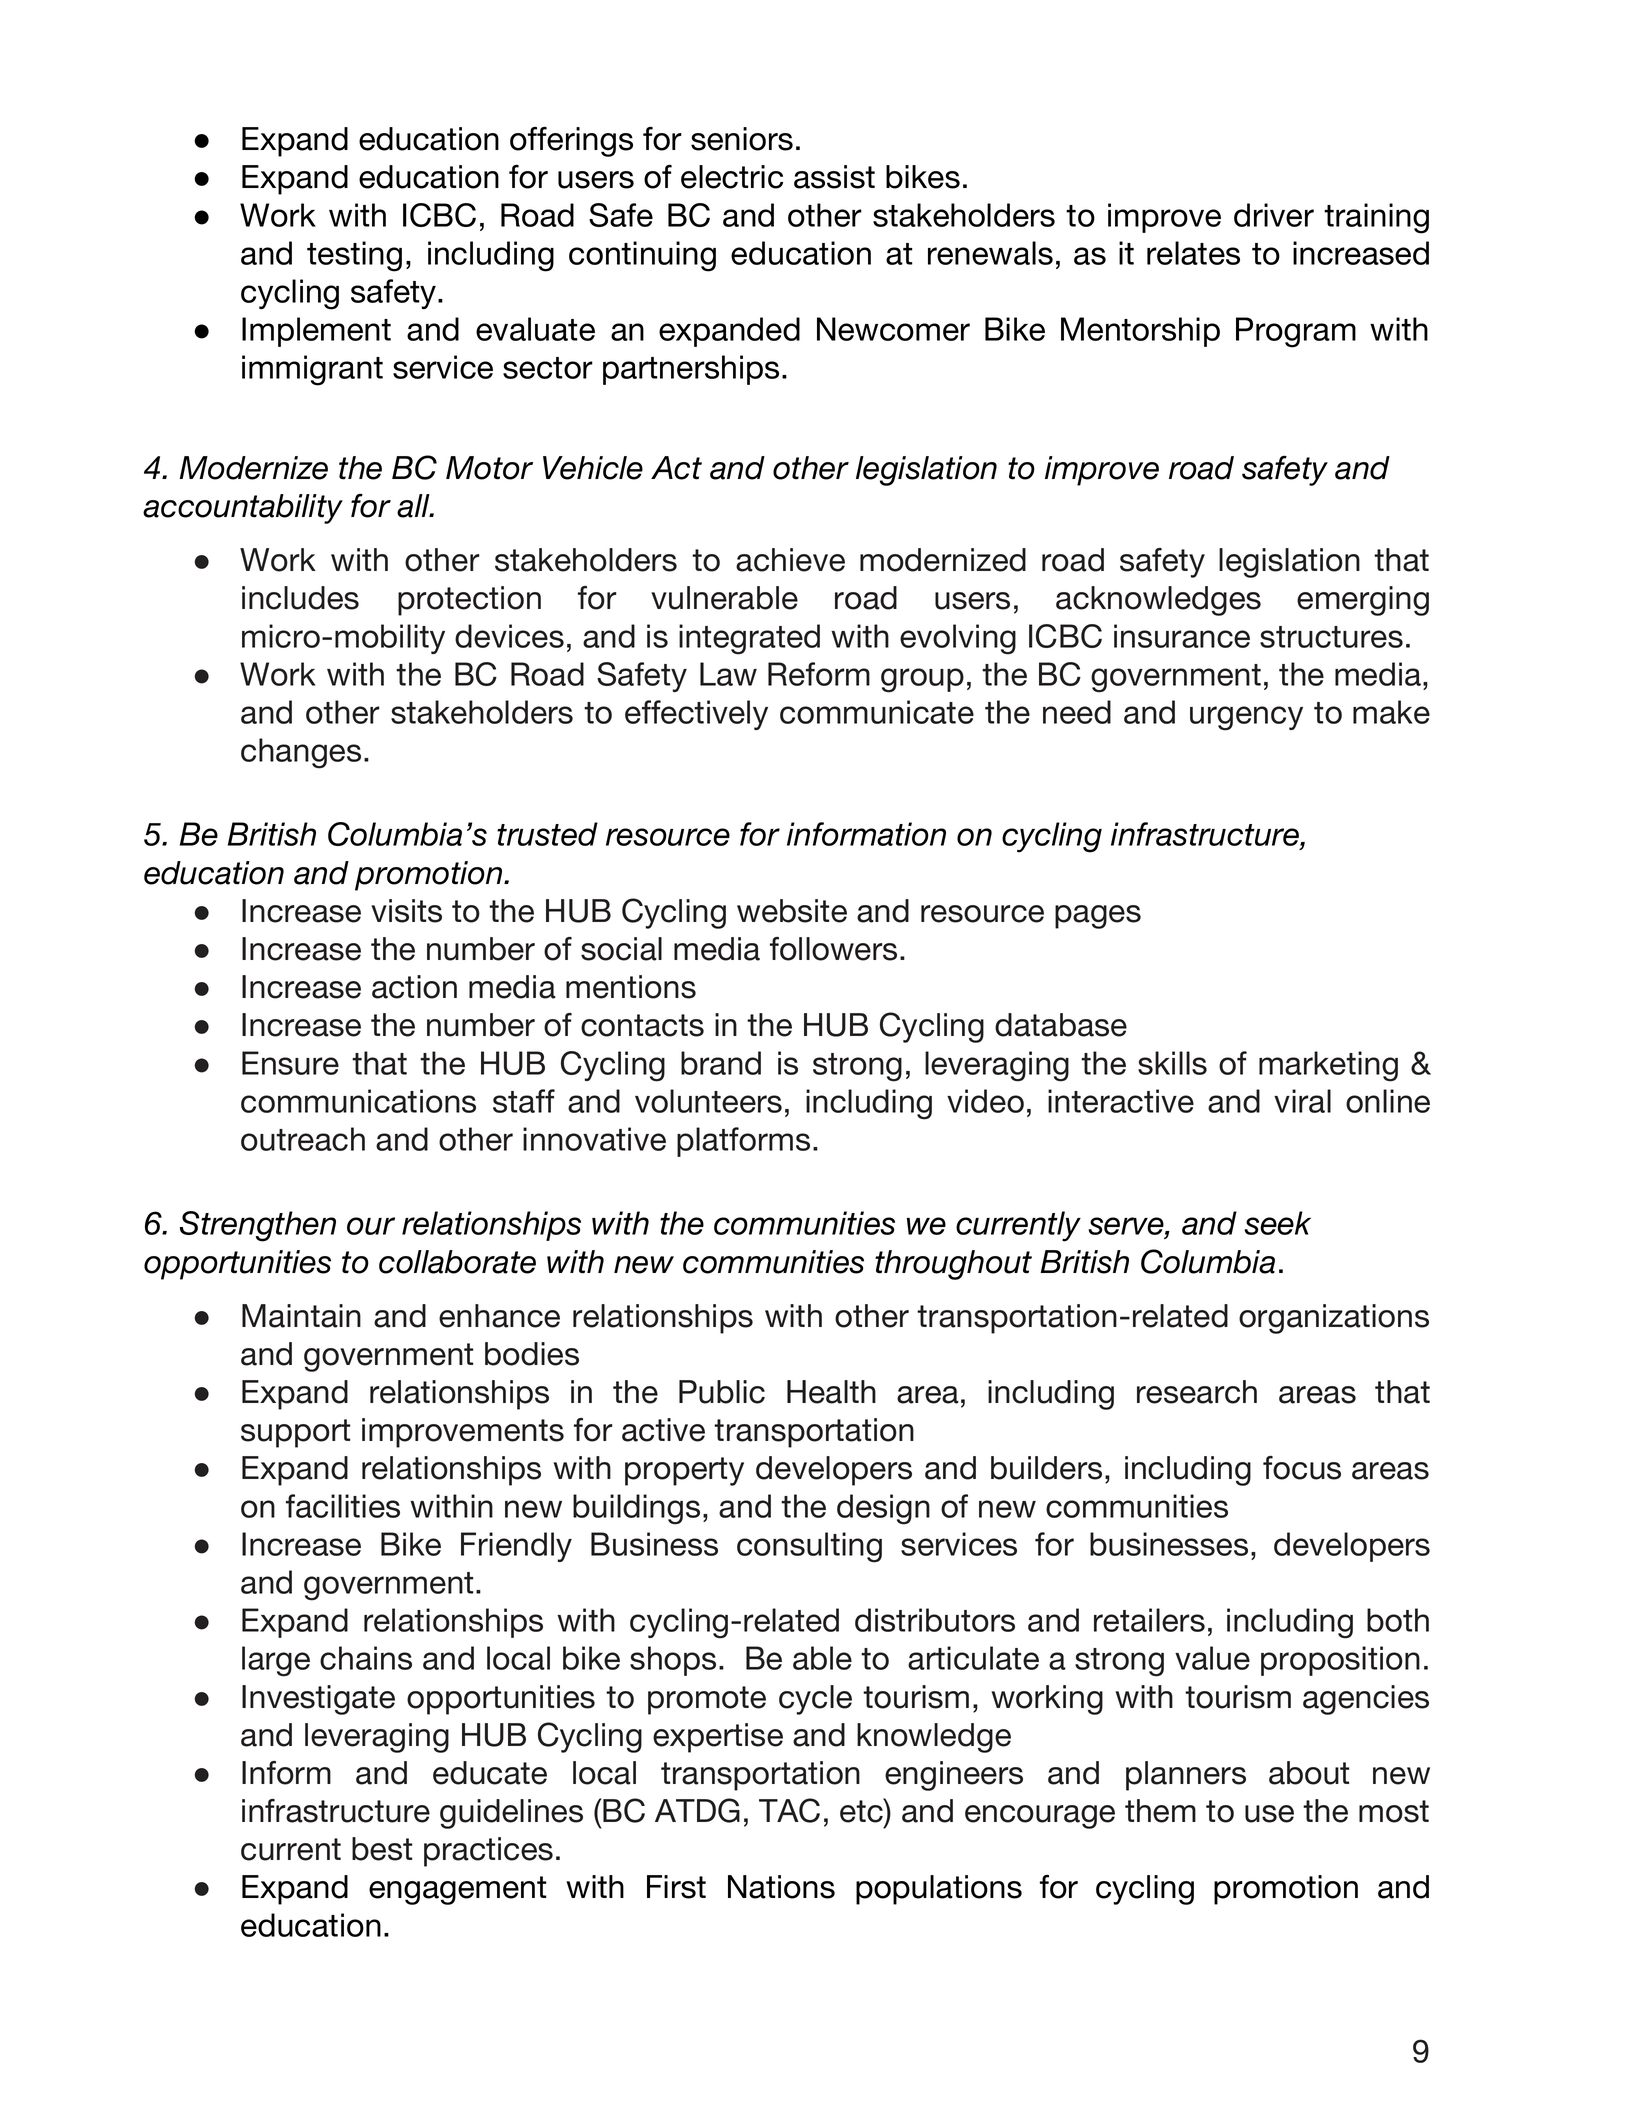 This page has height=2117, width=1635. Describe the element at coordinates (382, 1849) in the page. I see `best` at that location.
